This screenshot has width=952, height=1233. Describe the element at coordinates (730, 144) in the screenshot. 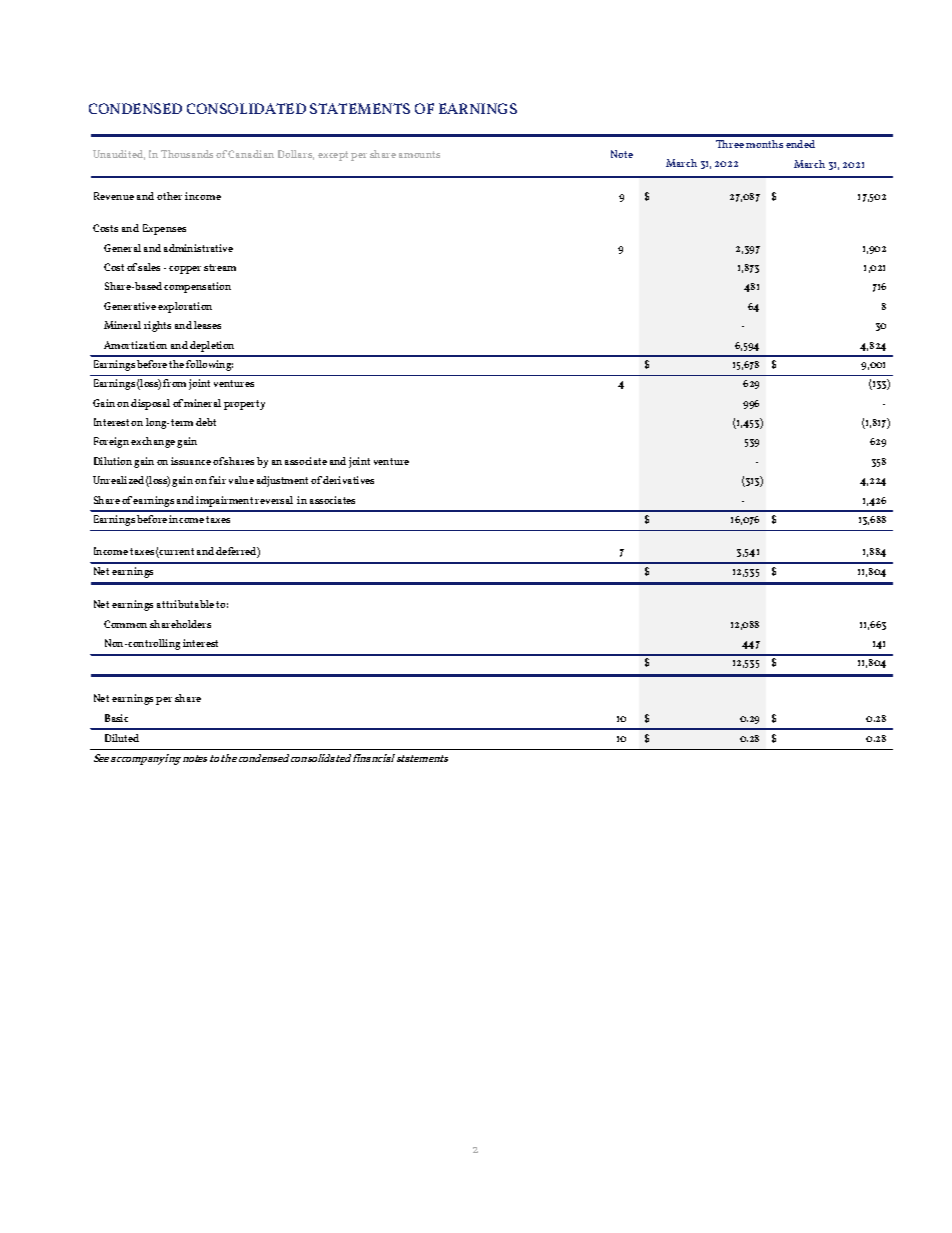

I see `Three` at that location.
